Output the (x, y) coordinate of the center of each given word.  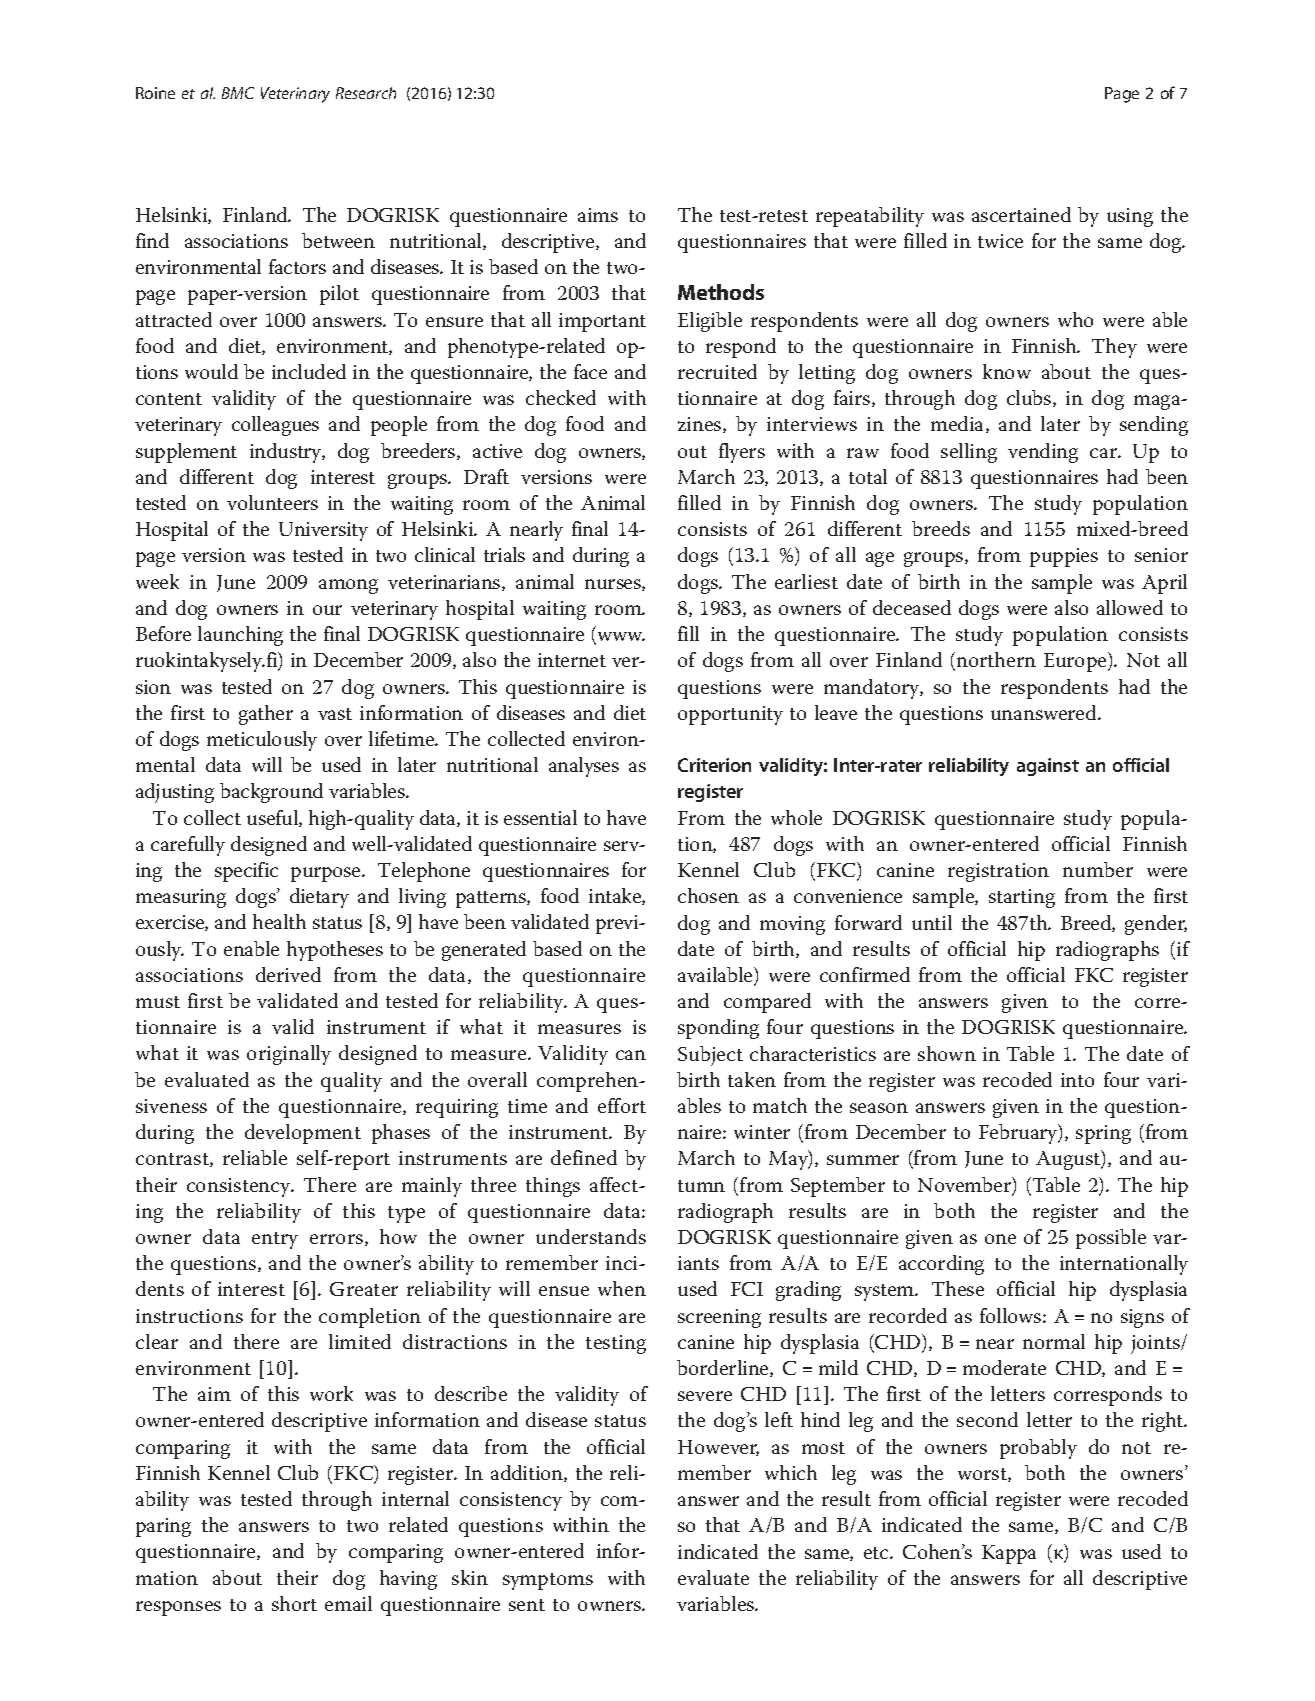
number (1098, 869)
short (294, 1603)
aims (598, 215)
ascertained (1021, 214)
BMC (238, 93)
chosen (708, 895)
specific (246, 872)
